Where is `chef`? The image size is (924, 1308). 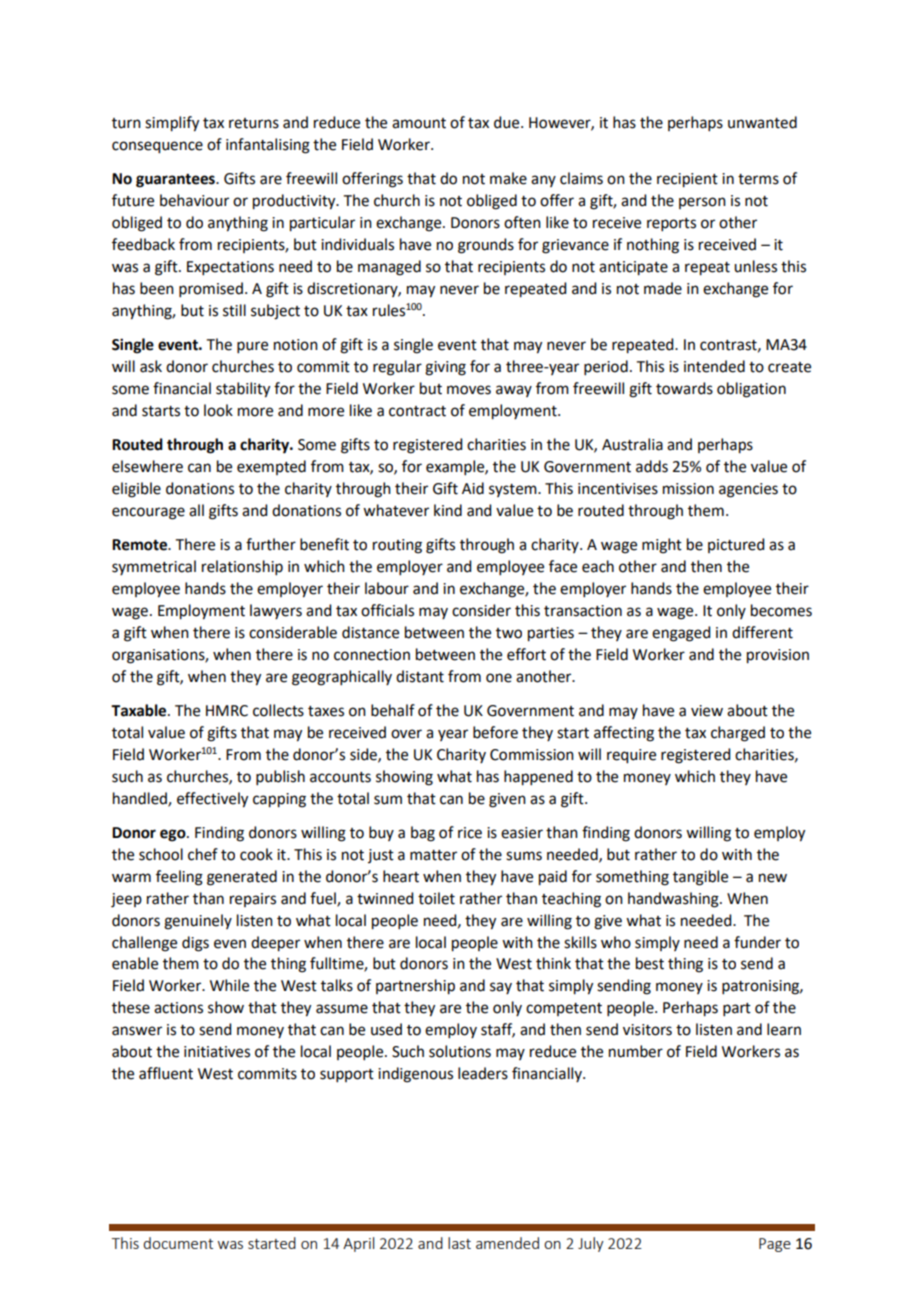 chef is located at coordinates (203, 854).
